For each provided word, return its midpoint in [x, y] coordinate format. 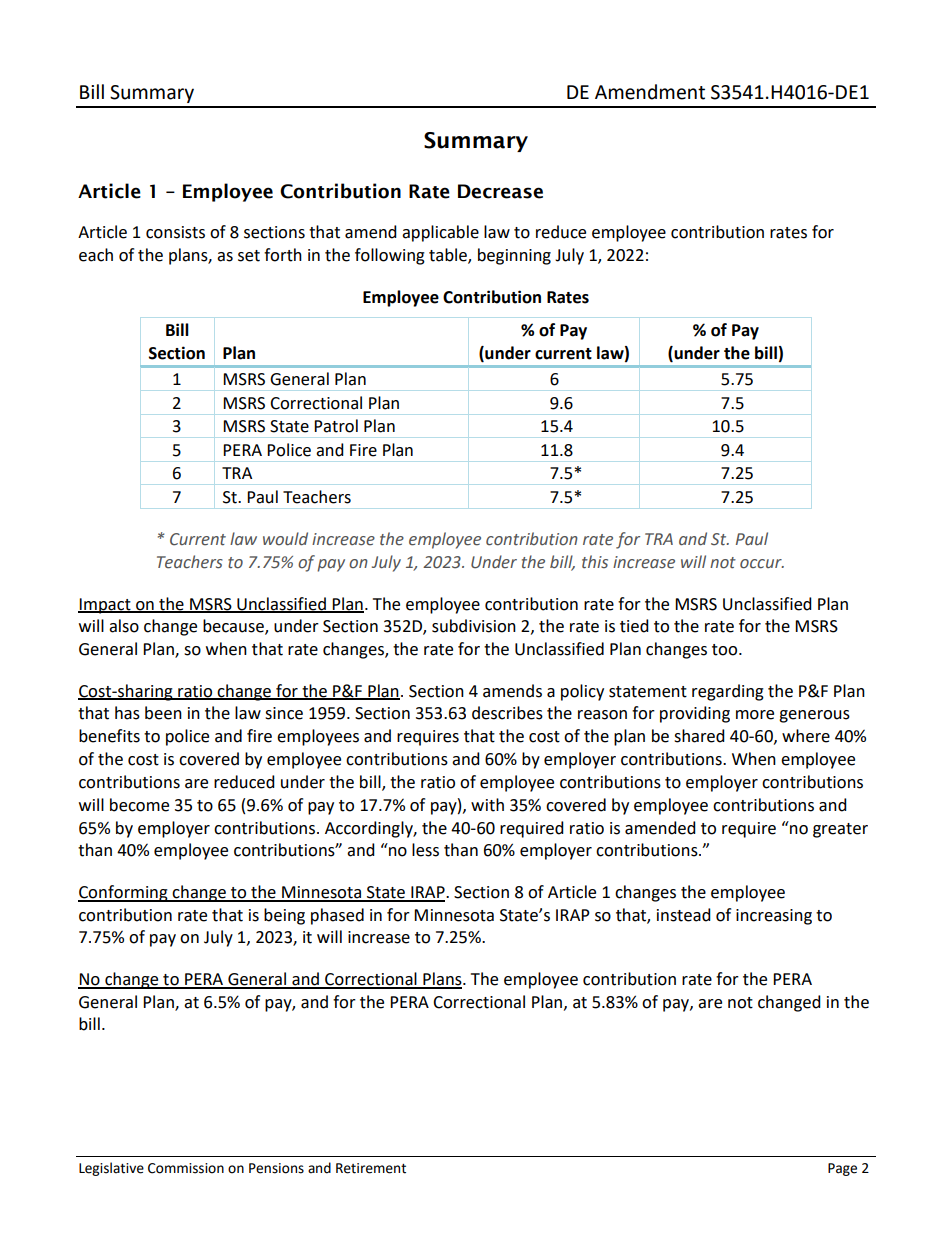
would [285, 539]
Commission [186, 1168]
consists [175, 232]
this [595, 562]
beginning [514, 256]
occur [762, 564]
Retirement [371, 1168]
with [487, 805]
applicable [440, 233]
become [139, 805]
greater [840, 830]
